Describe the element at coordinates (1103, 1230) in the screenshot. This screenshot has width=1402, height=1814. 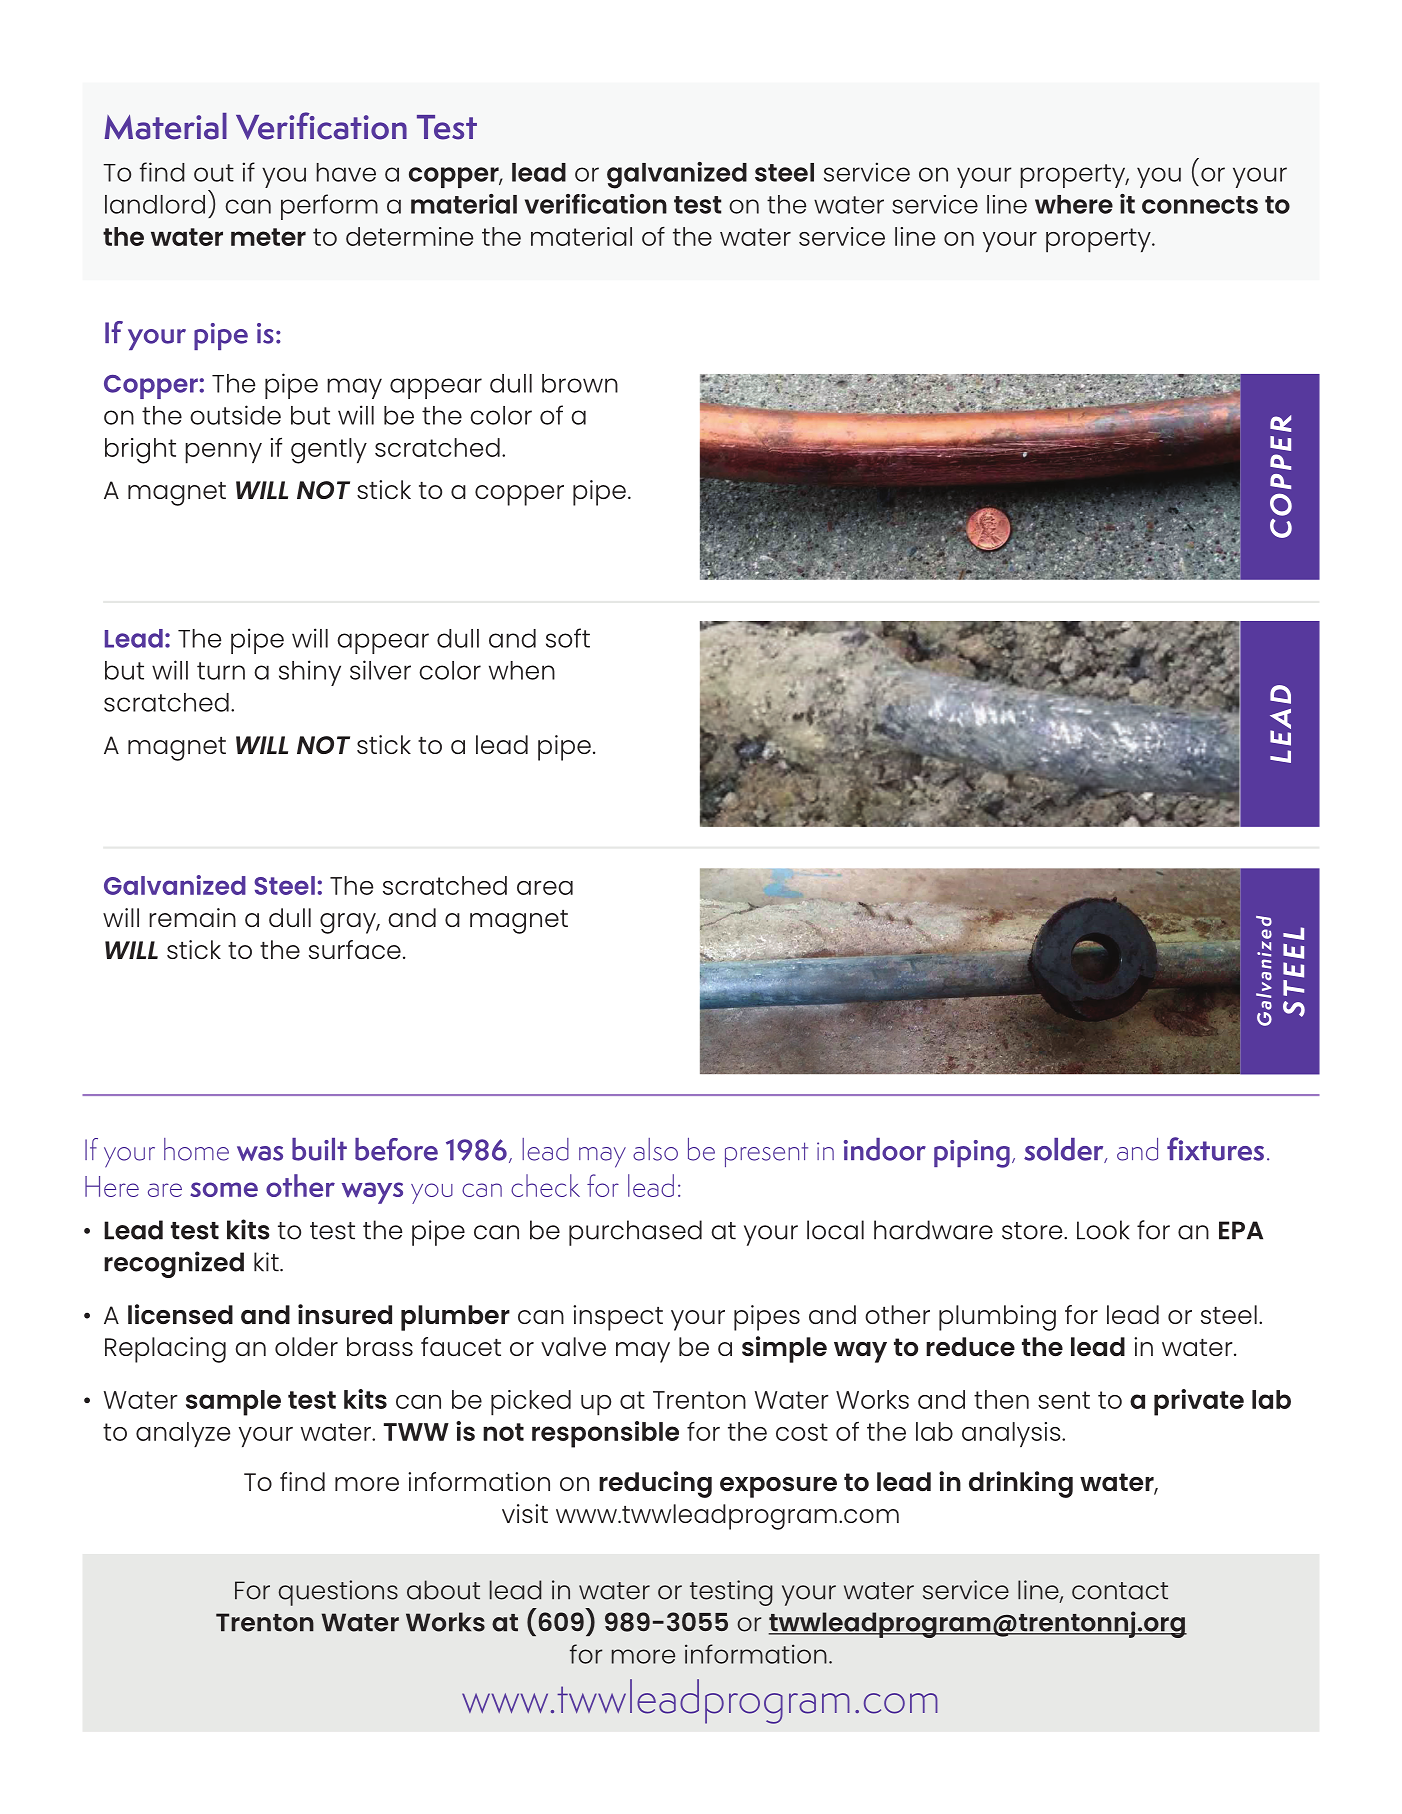
I see `Look` at that location.
